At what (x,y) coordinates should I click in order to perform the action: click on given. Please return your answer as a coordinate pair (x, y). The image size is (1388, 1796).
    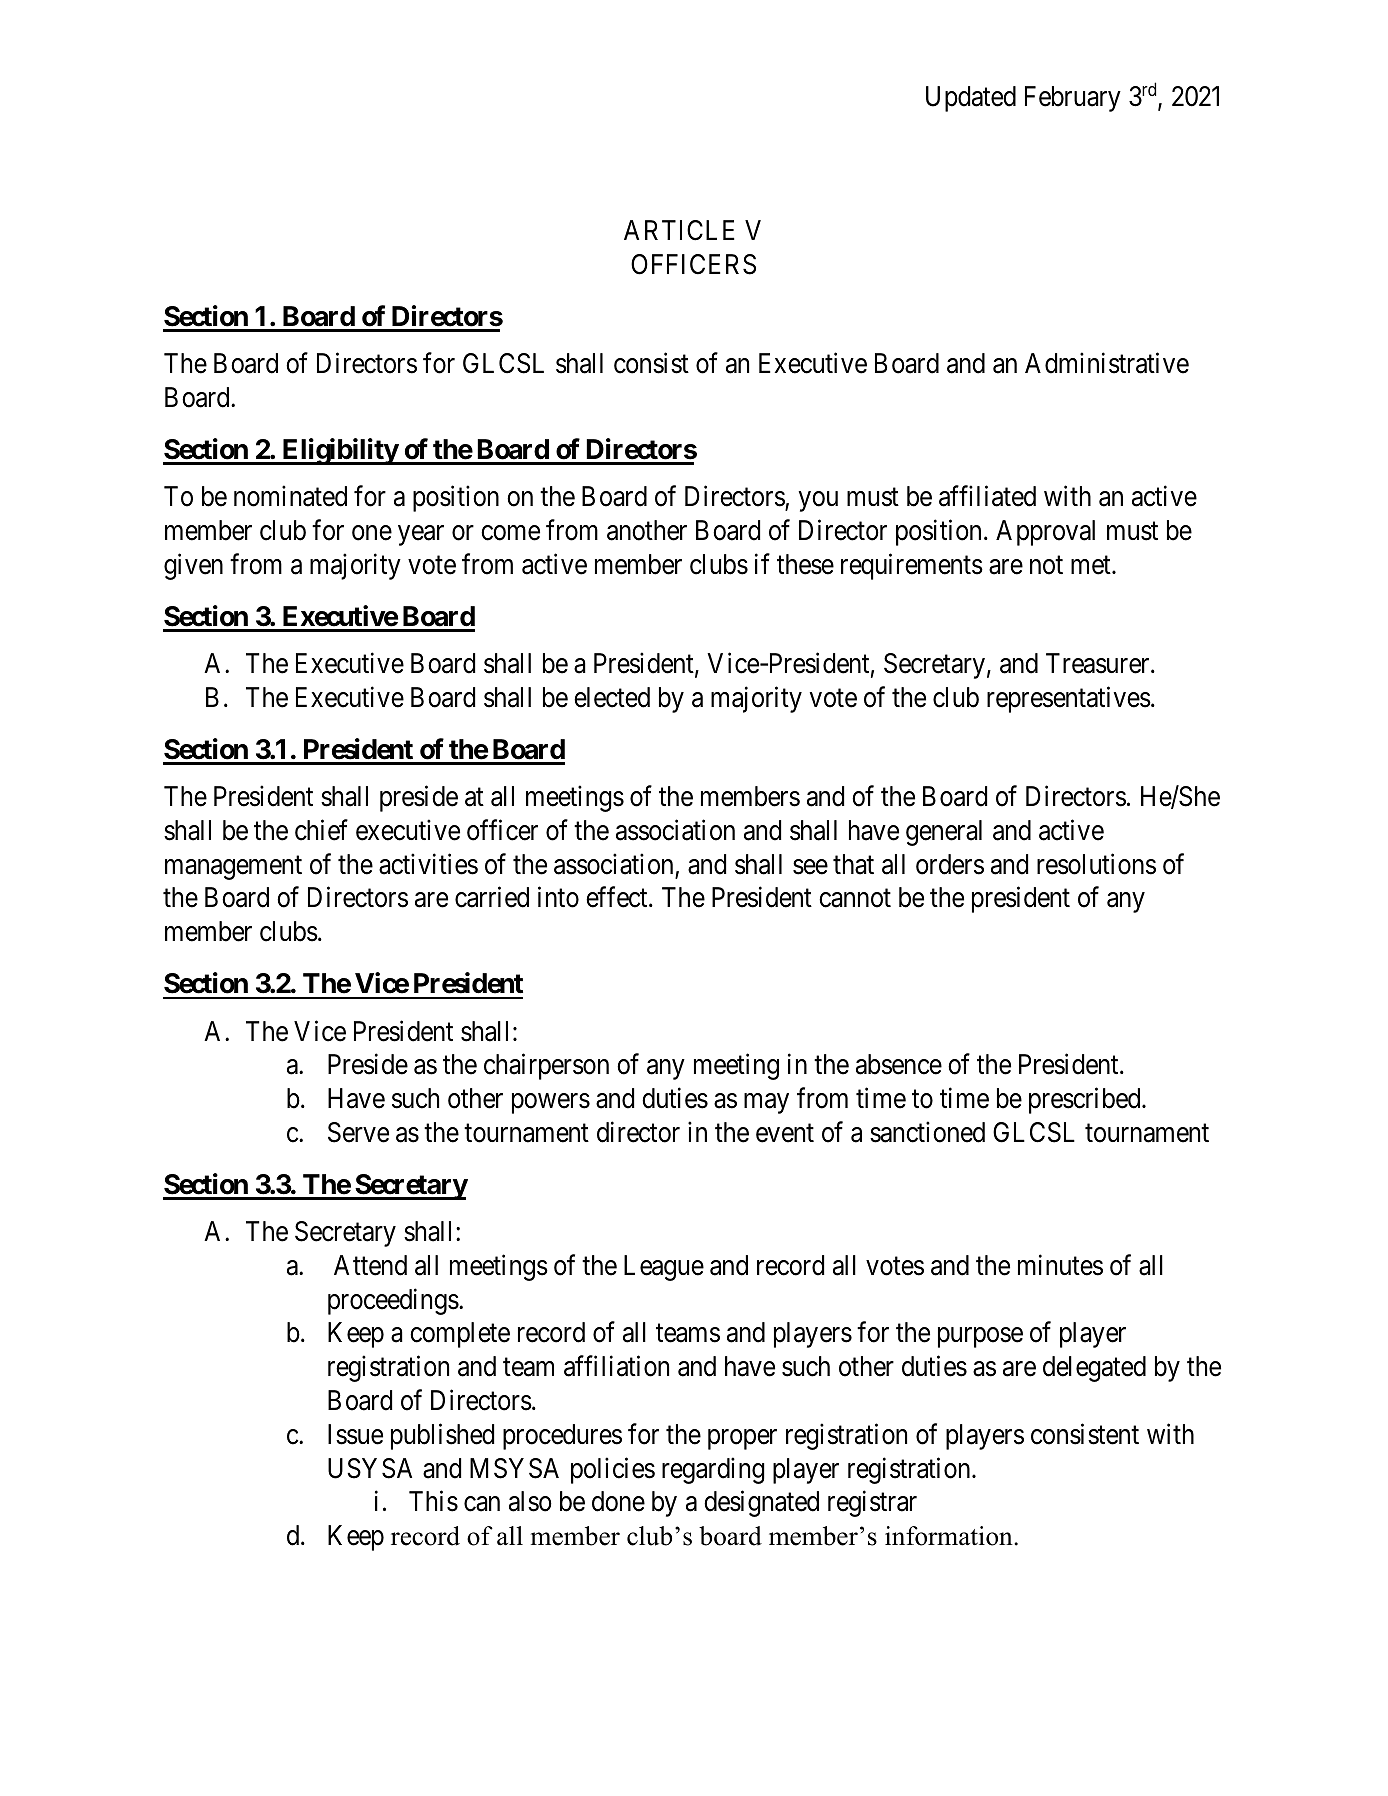
    Looking at the image, I should click on (193, 566).
